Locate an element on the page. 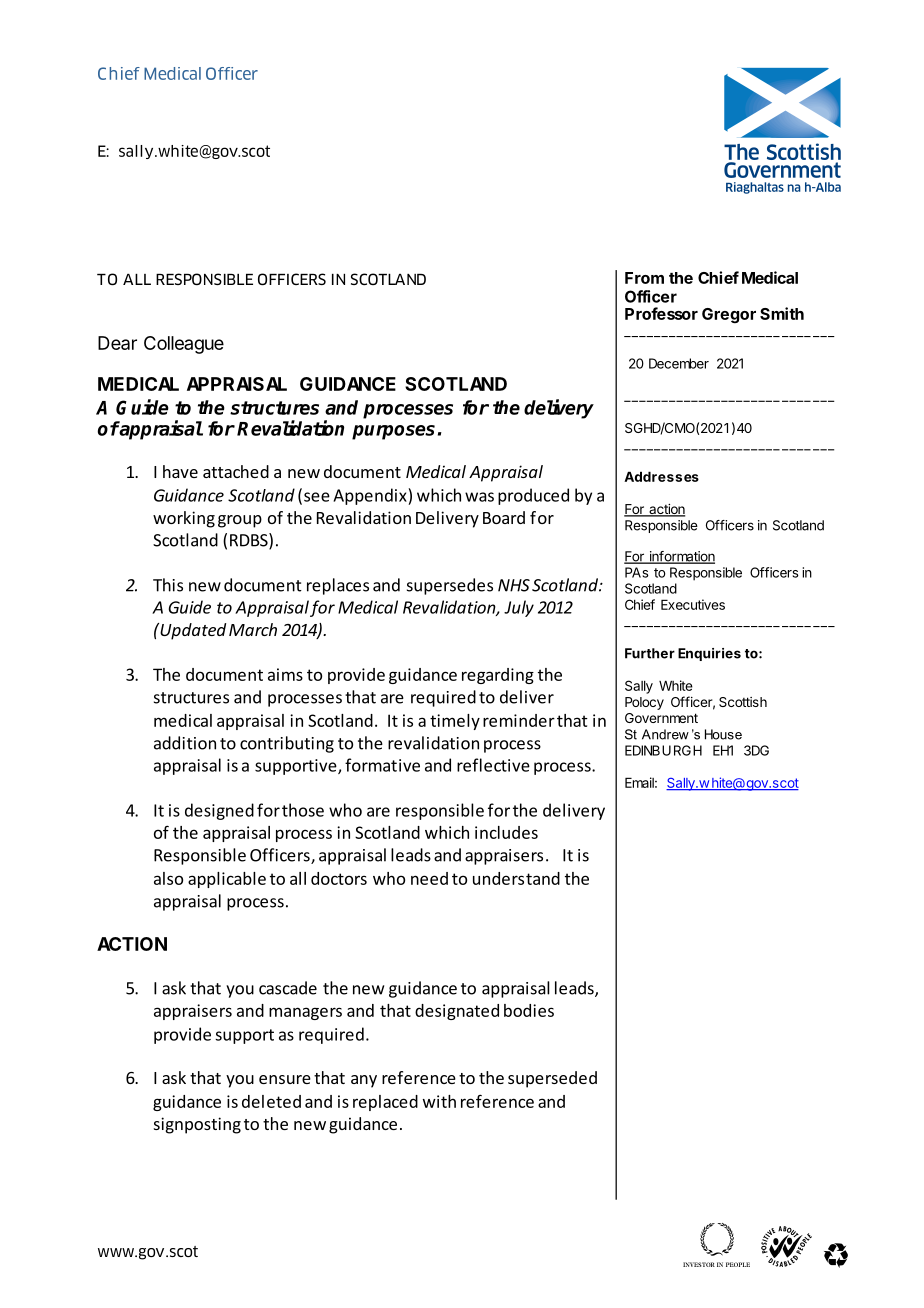 The height and width of the document is (1308, 924). deleted is located at coordinates (271, 1101).
